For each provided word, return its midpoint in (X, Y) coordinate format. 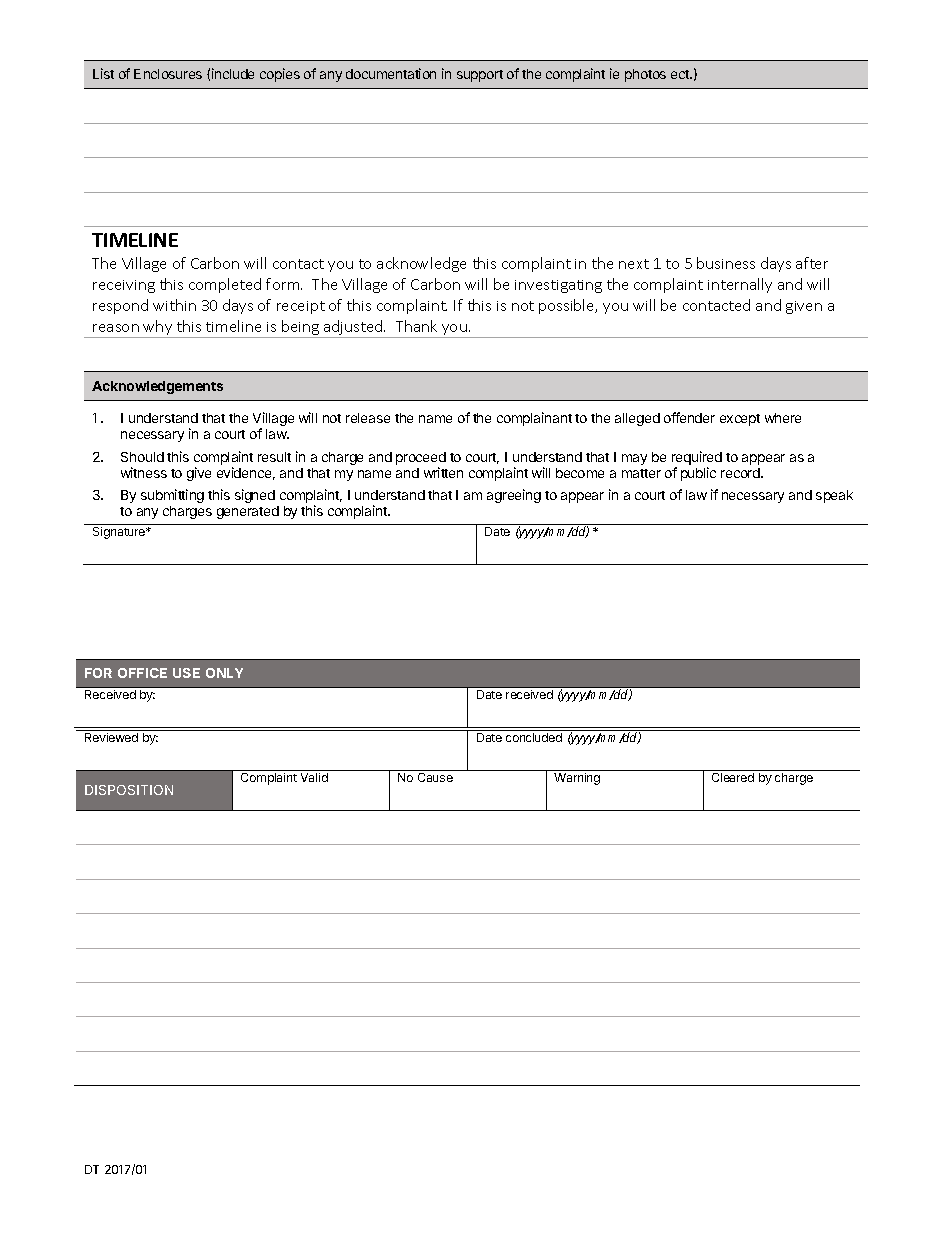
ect (681, 74)
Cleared (733, 777)
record (741, 473)
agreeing (514, 496)
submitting (172, 496)
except (740, 420)
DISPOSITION (129, 790)
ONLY (224, 673)
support (480, 76)
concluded (534, 737)
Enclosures (168, 74)
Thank (416, 326)
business (726, 263)
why (158, 329)
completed (225, 285)
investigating (558, 286)
